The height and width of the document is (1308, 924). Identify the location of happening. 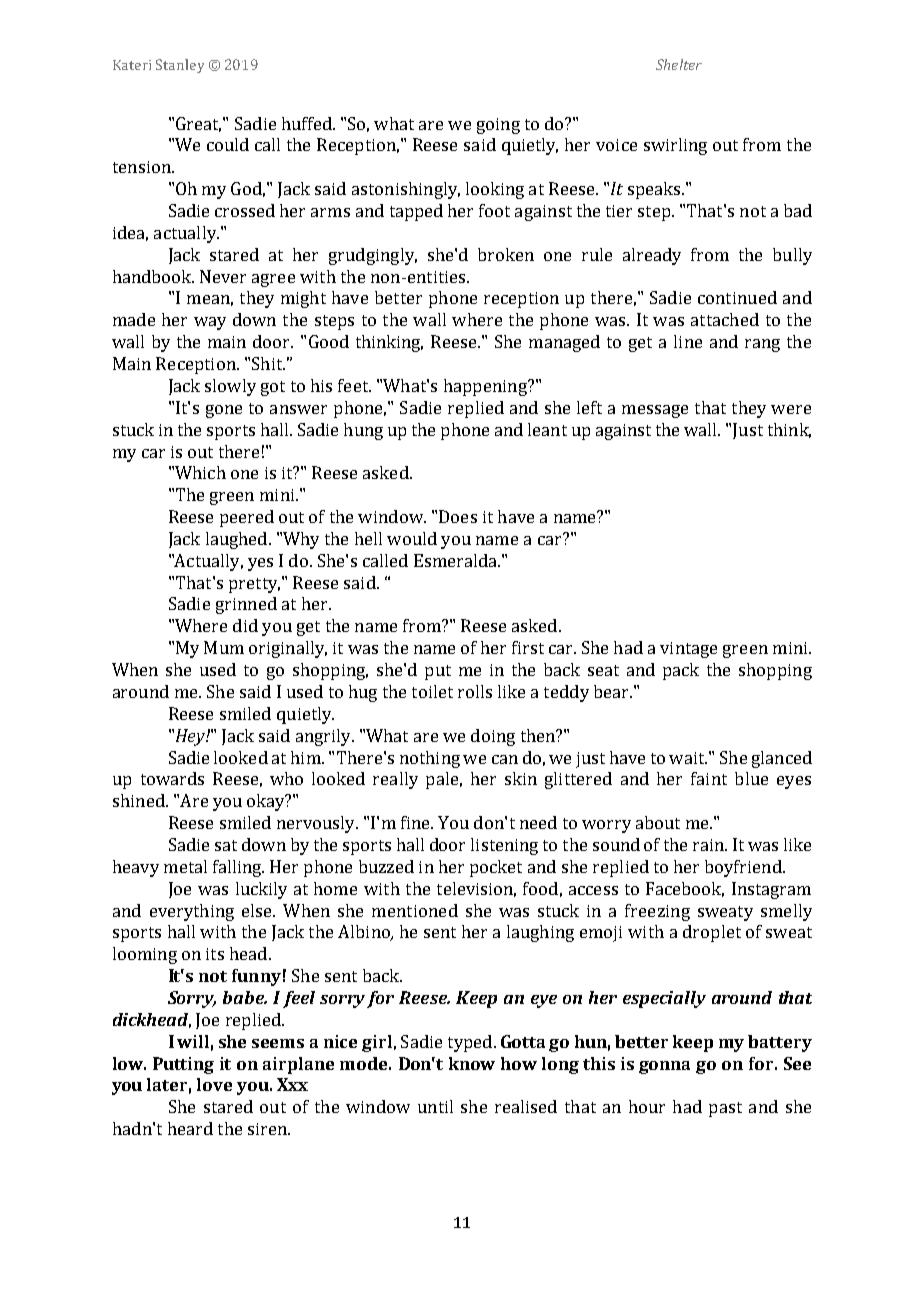
(486, 387).
